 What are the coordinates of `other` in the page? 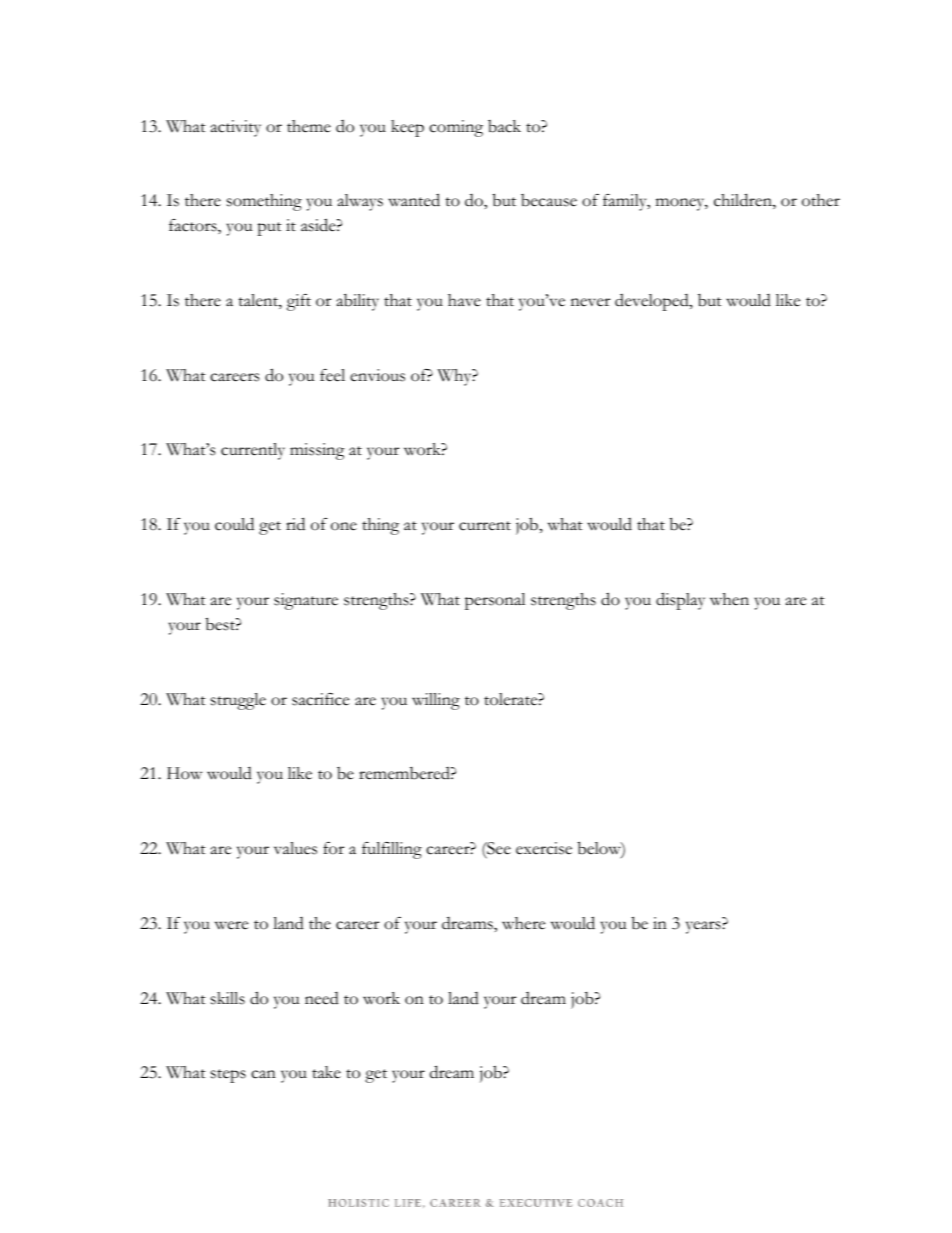 It's located at (821, 200).
